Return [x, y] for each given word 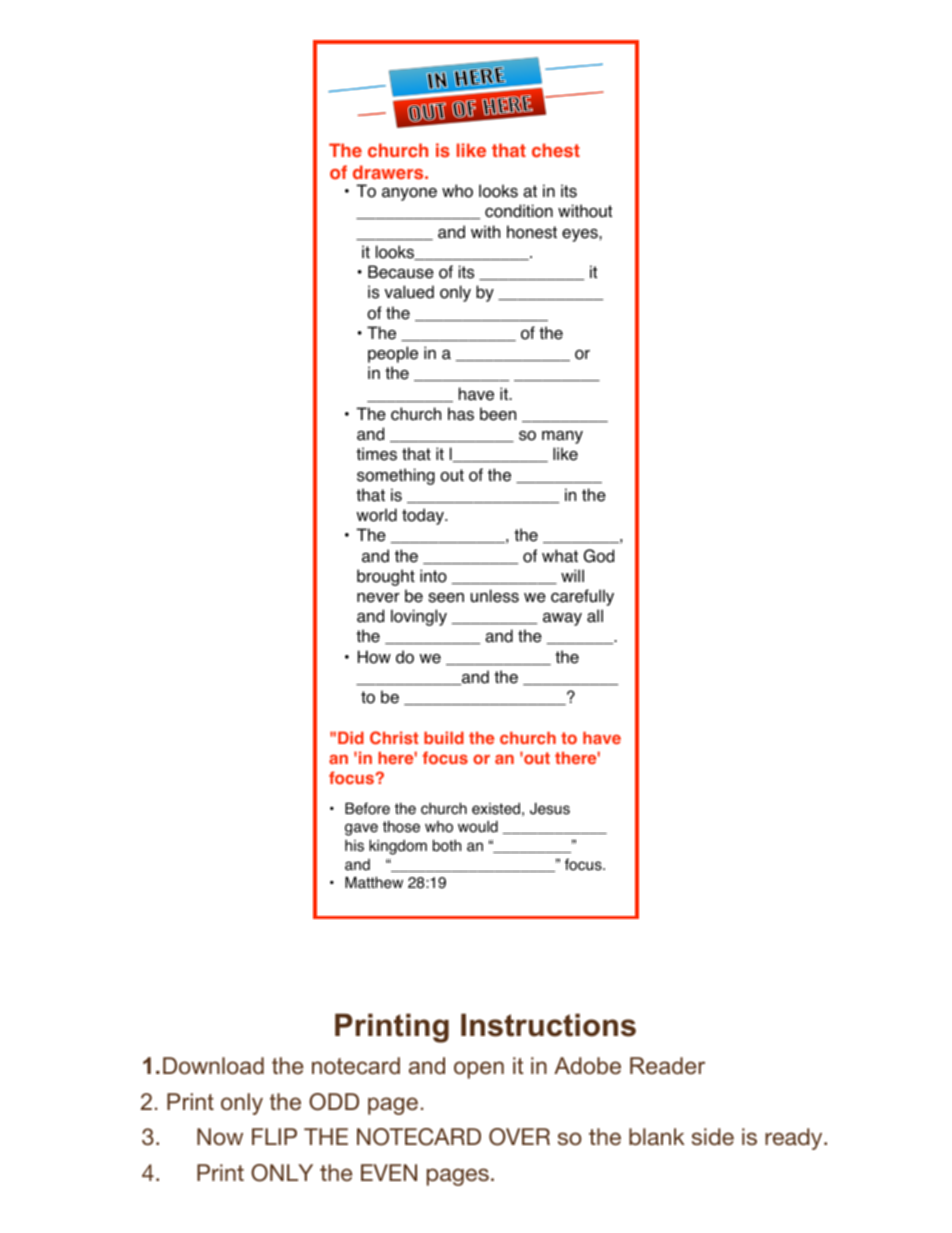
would [478, 827]
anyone [409, 194]
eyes [581, 235]
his [354, 846]
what [560, 556]
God [599, 556]
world [376, 515]
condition [519, 211]
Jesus [550, 809]
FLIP [274, 1136]
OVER [519, 1137]
